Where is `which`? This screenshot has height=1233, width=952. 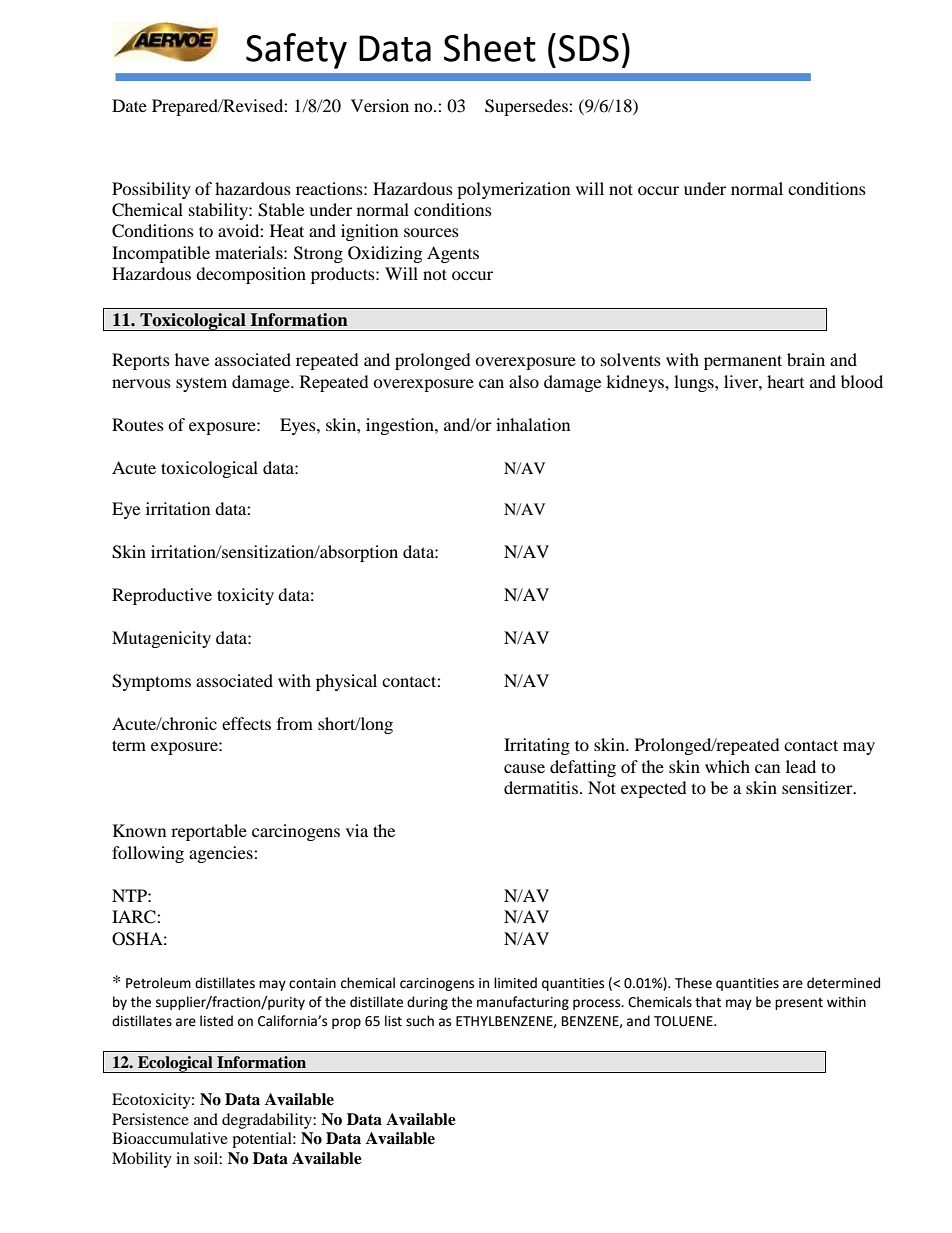 which is located at coordinates (727, 766).
